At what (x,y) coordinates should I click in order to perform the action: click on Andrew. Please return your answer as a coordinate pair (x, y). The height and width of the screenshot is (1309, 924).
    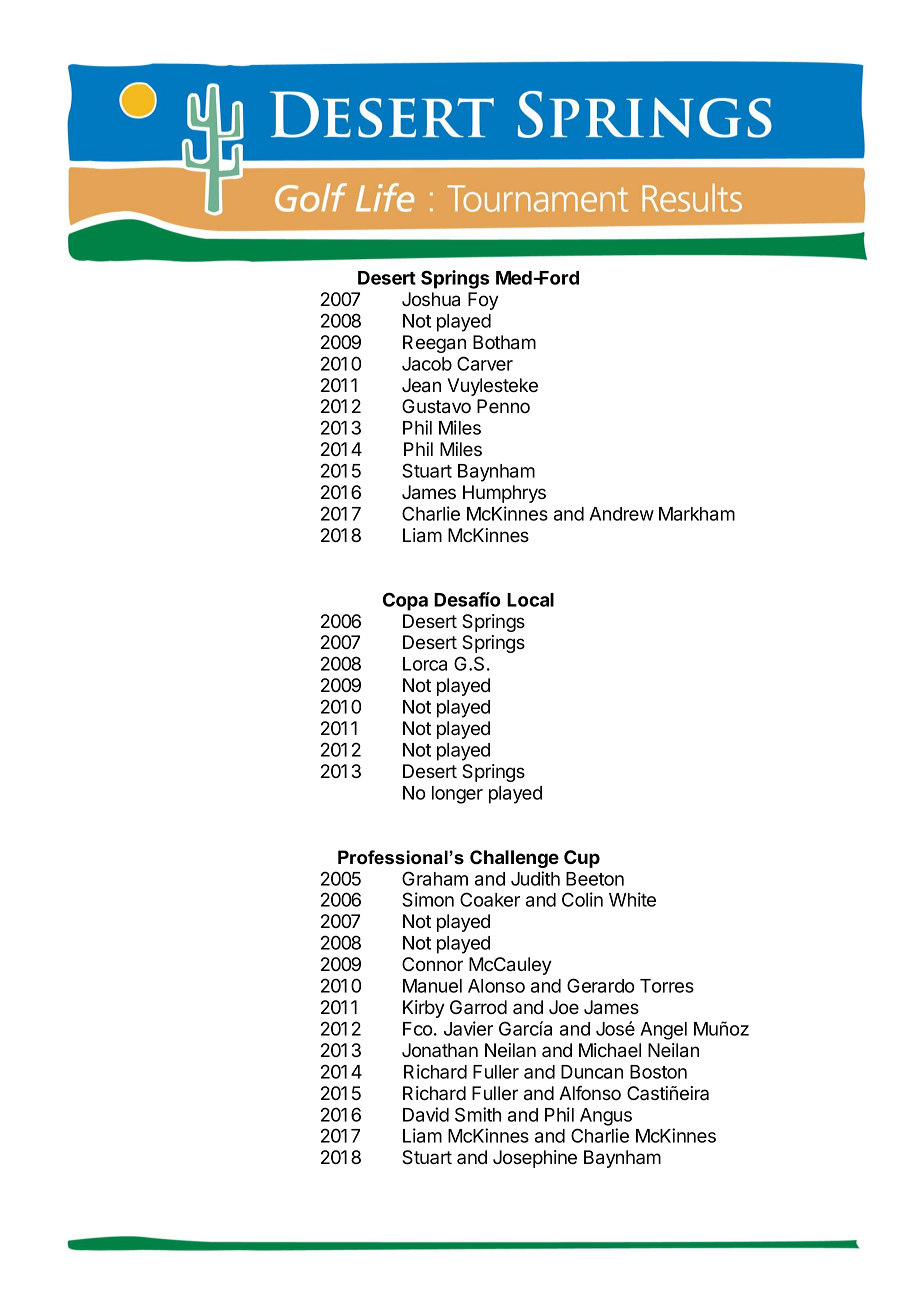
    Looking at the image, I should click on (621, 514).
